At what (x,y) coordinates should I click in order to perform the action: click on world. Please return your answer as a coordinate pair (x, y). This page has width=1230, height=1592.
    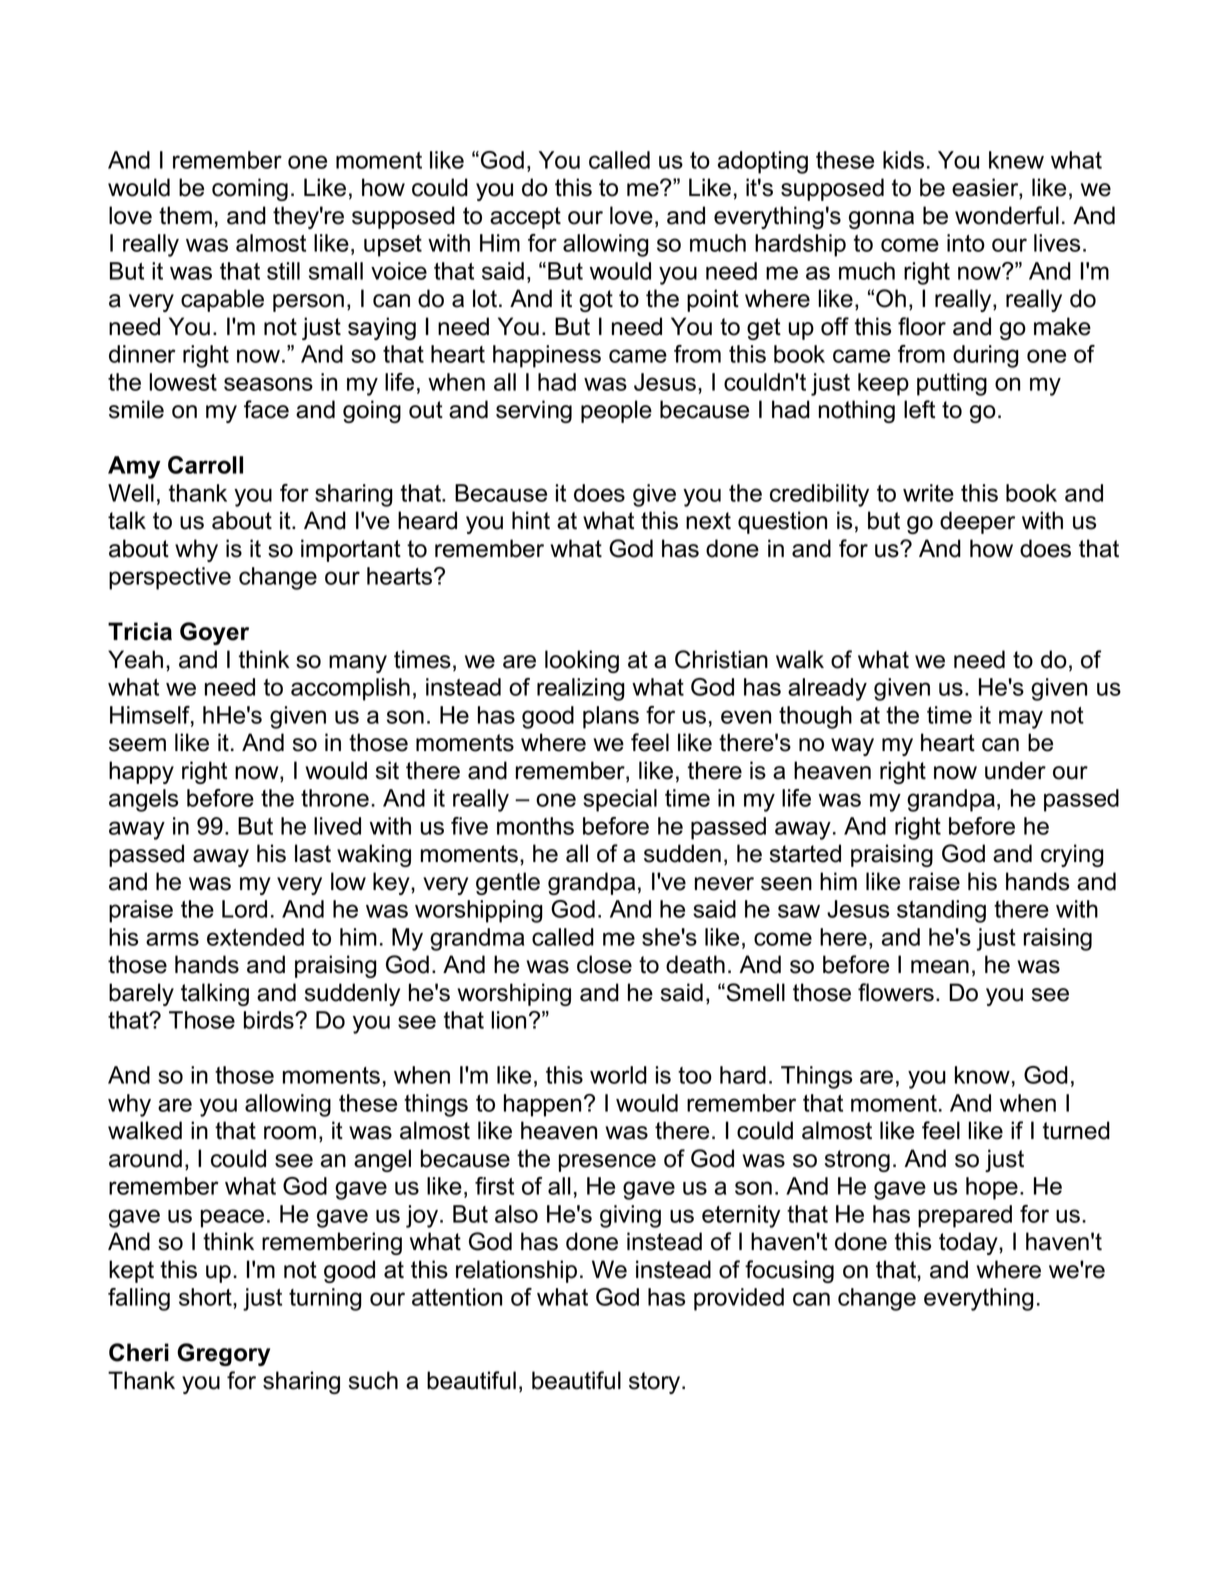
    Looking at the image, I should click on (618, 1075).
